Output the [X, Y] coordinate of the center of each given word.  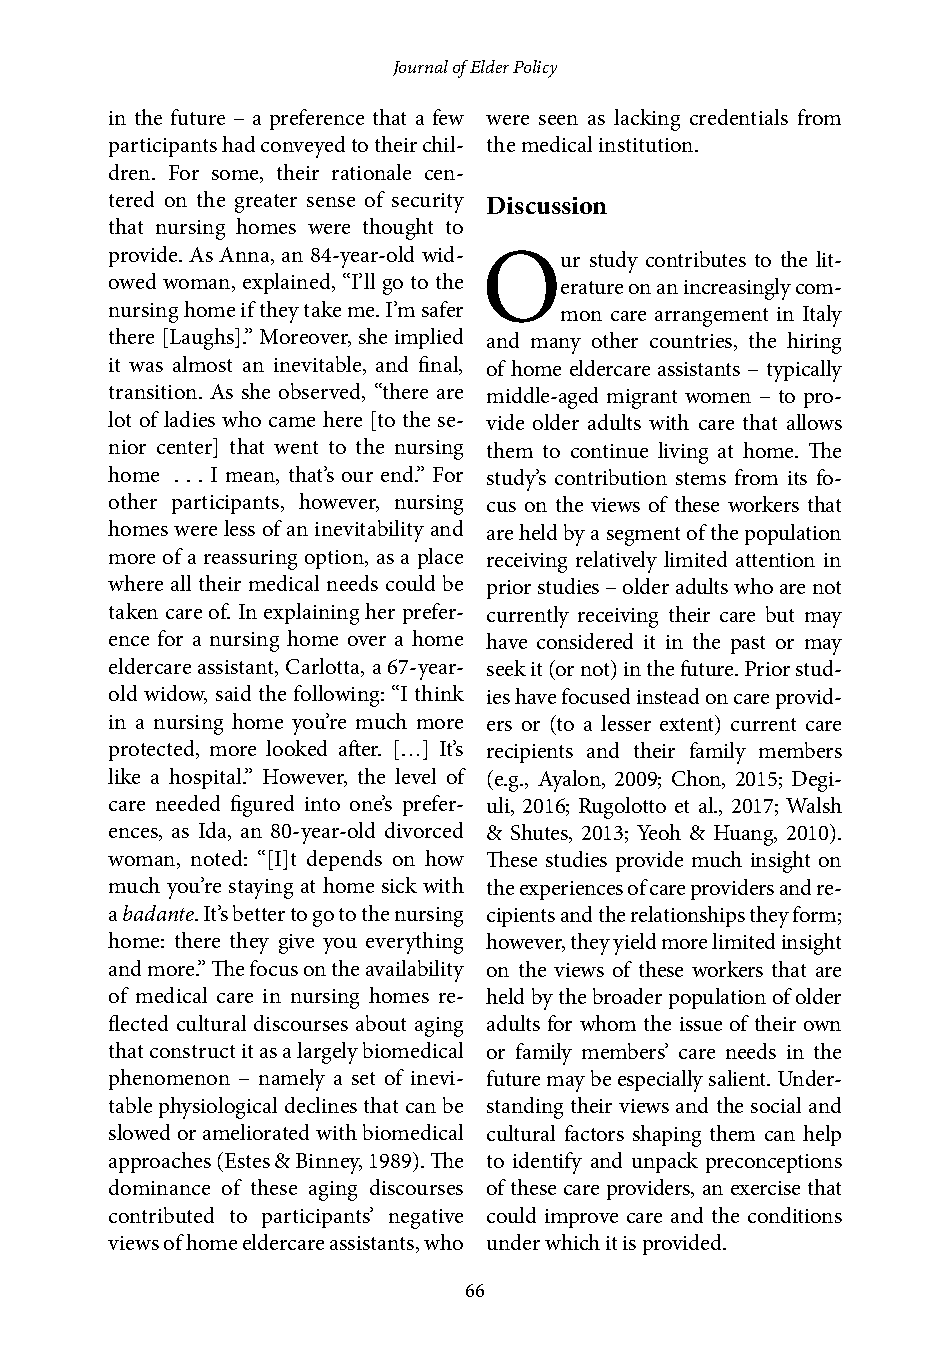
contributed [161, 1215]
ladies [189, 419]
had [238, 144]
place [440, 558]
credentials [739, 117]
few [448, 117]
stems [701, 478]
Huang [745, 835]
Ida [214, 831]
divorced [424, 830]
